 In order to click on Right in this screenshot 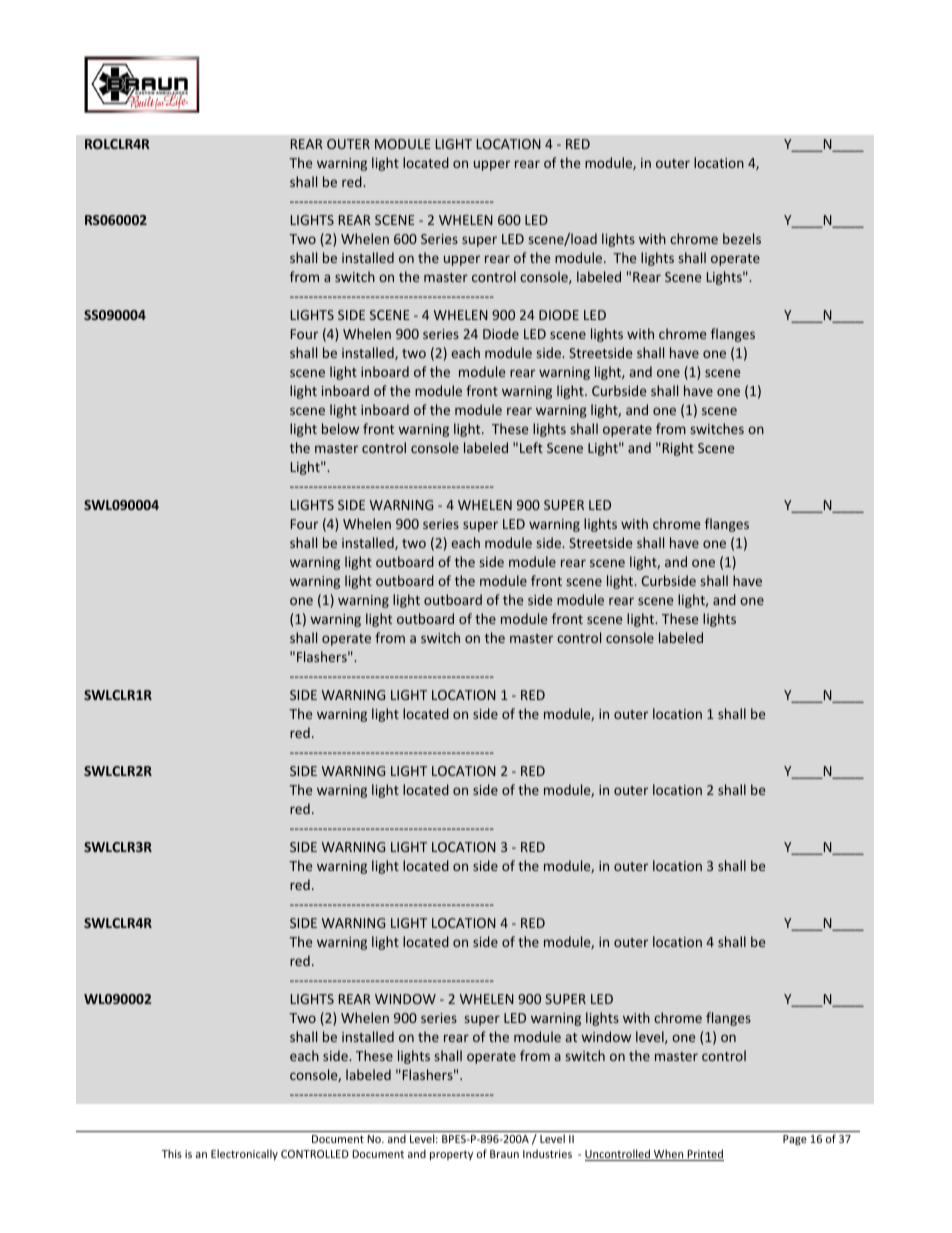, I will do `click(677, 449)`.
